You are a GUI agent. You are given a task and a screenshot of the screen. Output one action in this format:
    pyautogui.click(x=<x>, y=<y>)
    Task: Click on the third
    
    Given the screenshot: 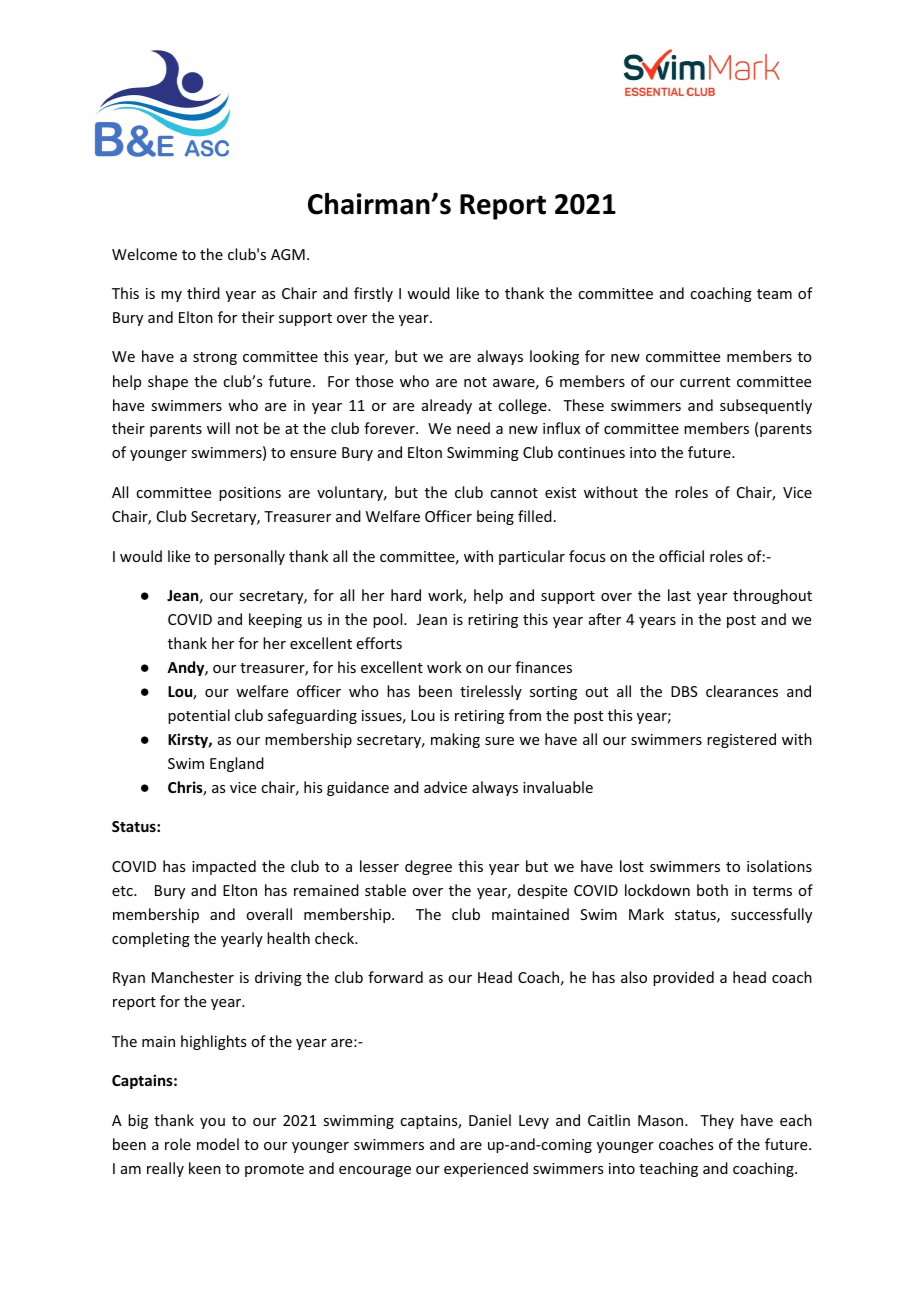 What is the action you would take?
    pyautogui.click(x=203, y=293)
